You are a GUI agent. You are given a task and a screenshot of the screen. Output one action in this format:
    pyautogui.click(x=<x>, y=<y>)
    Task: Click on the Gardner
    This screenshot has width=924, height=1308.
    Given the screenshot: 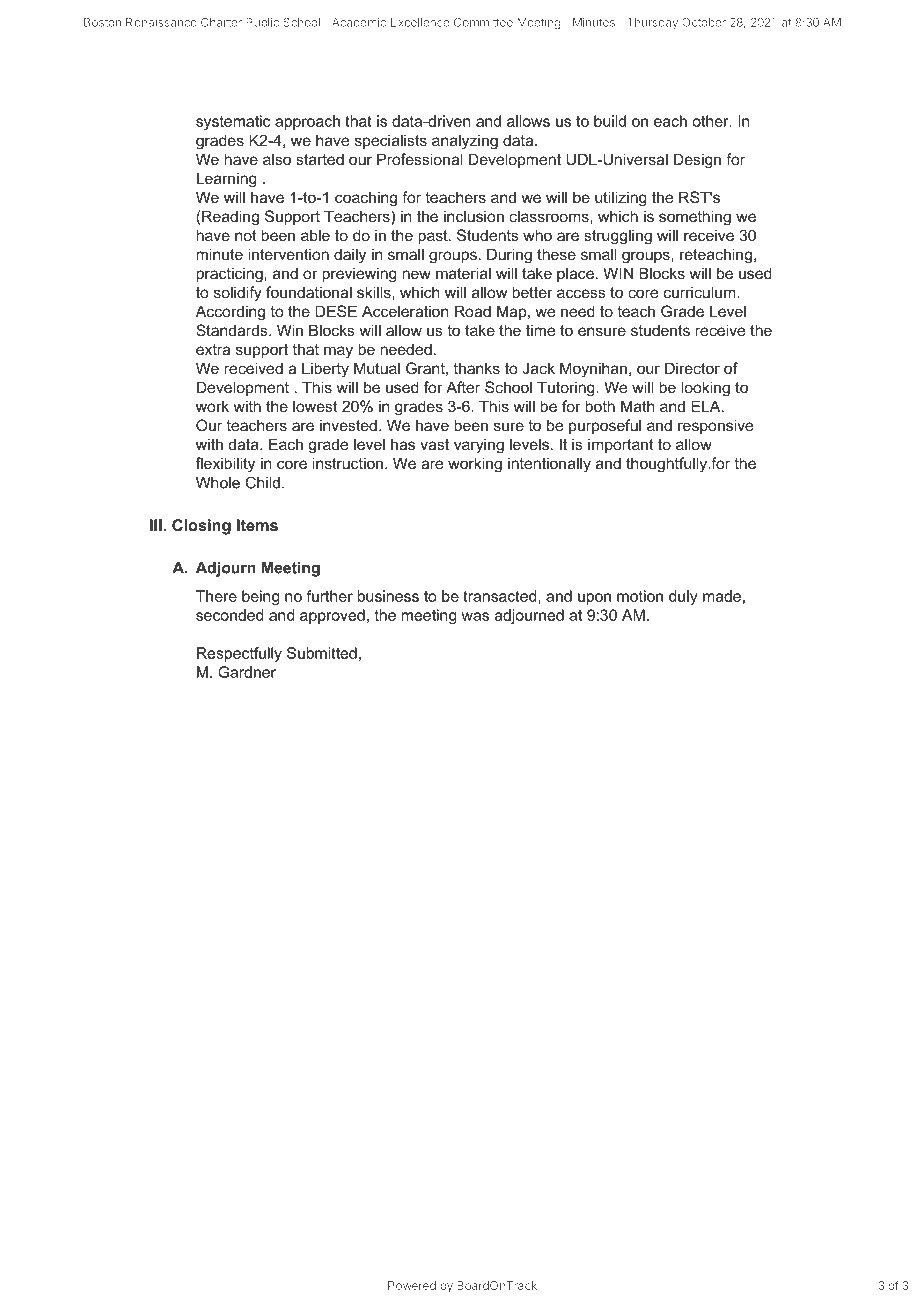 What is the action you would take?
    pyautogui.click(x=247, y=672)
